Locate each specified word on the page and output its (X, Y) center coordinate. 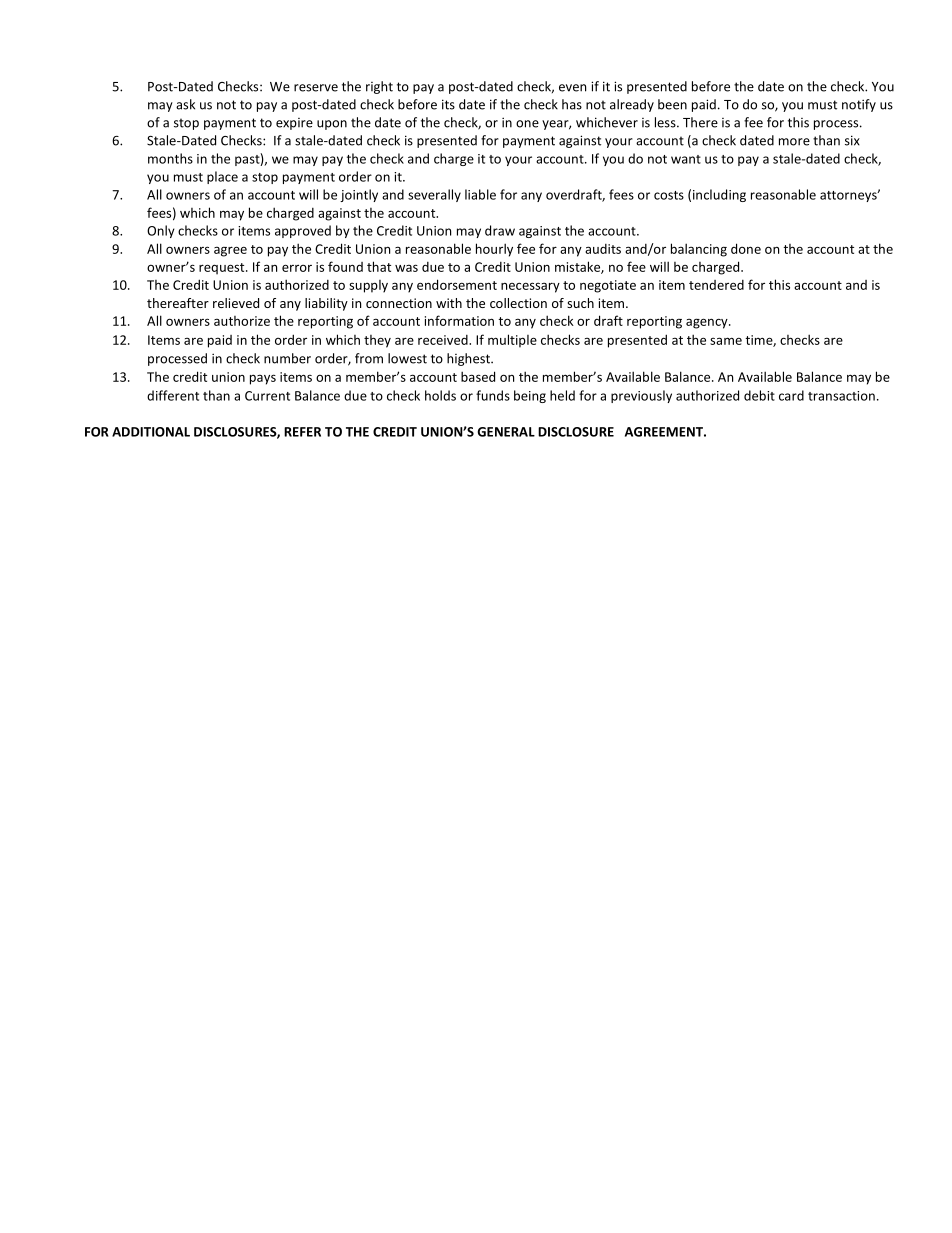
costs (669, 195)
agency (708, 323)
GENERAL (506, 432)
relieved (236, 303)
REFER (302, 432)
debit (759, 395)
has (572, 104)
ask (185, 104)
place (222, 177)
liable (480, 194)
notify (859, 105)
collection (518, 303)
